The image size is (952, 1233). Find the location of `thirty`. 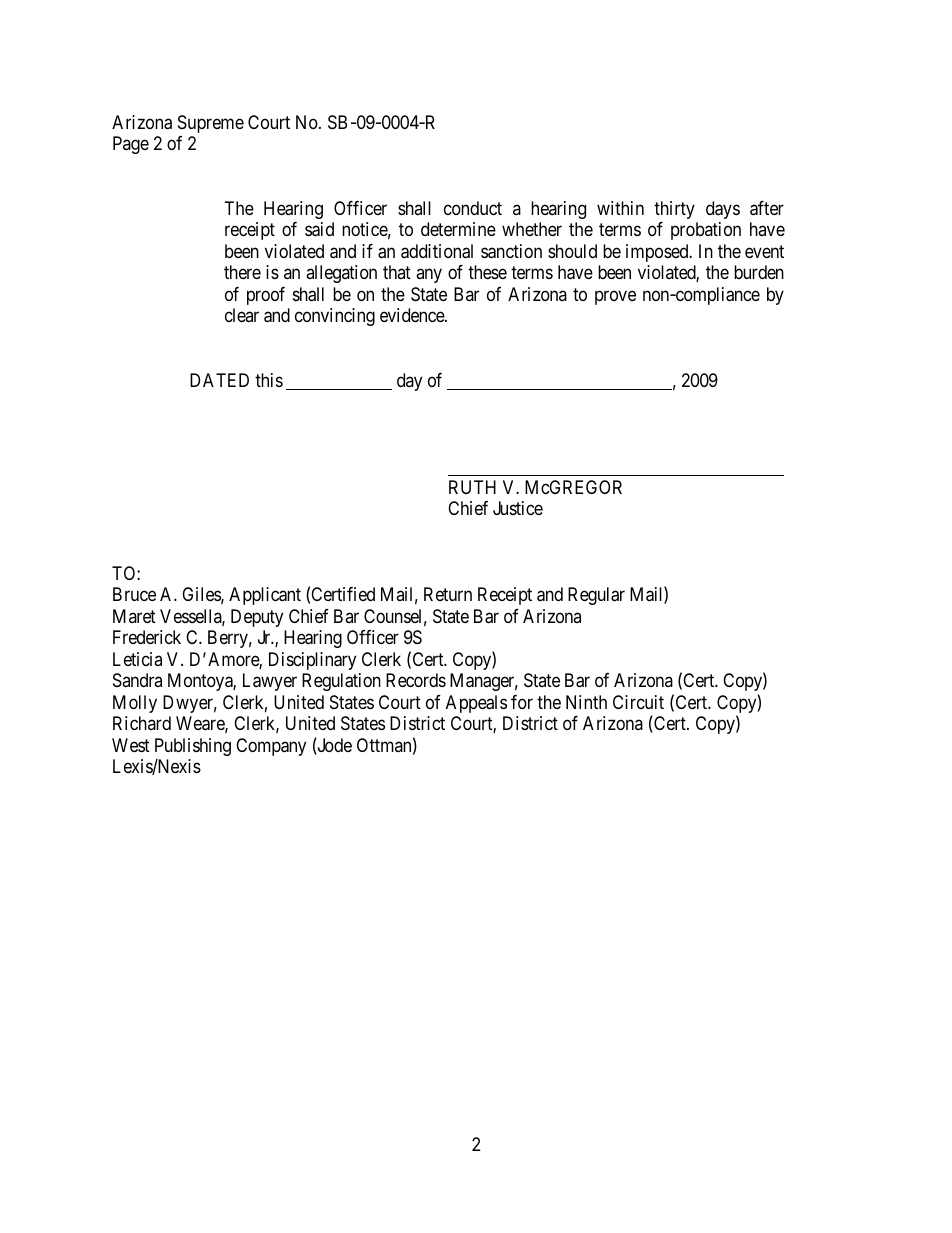

thirty is located at coordinates (674, 210).
